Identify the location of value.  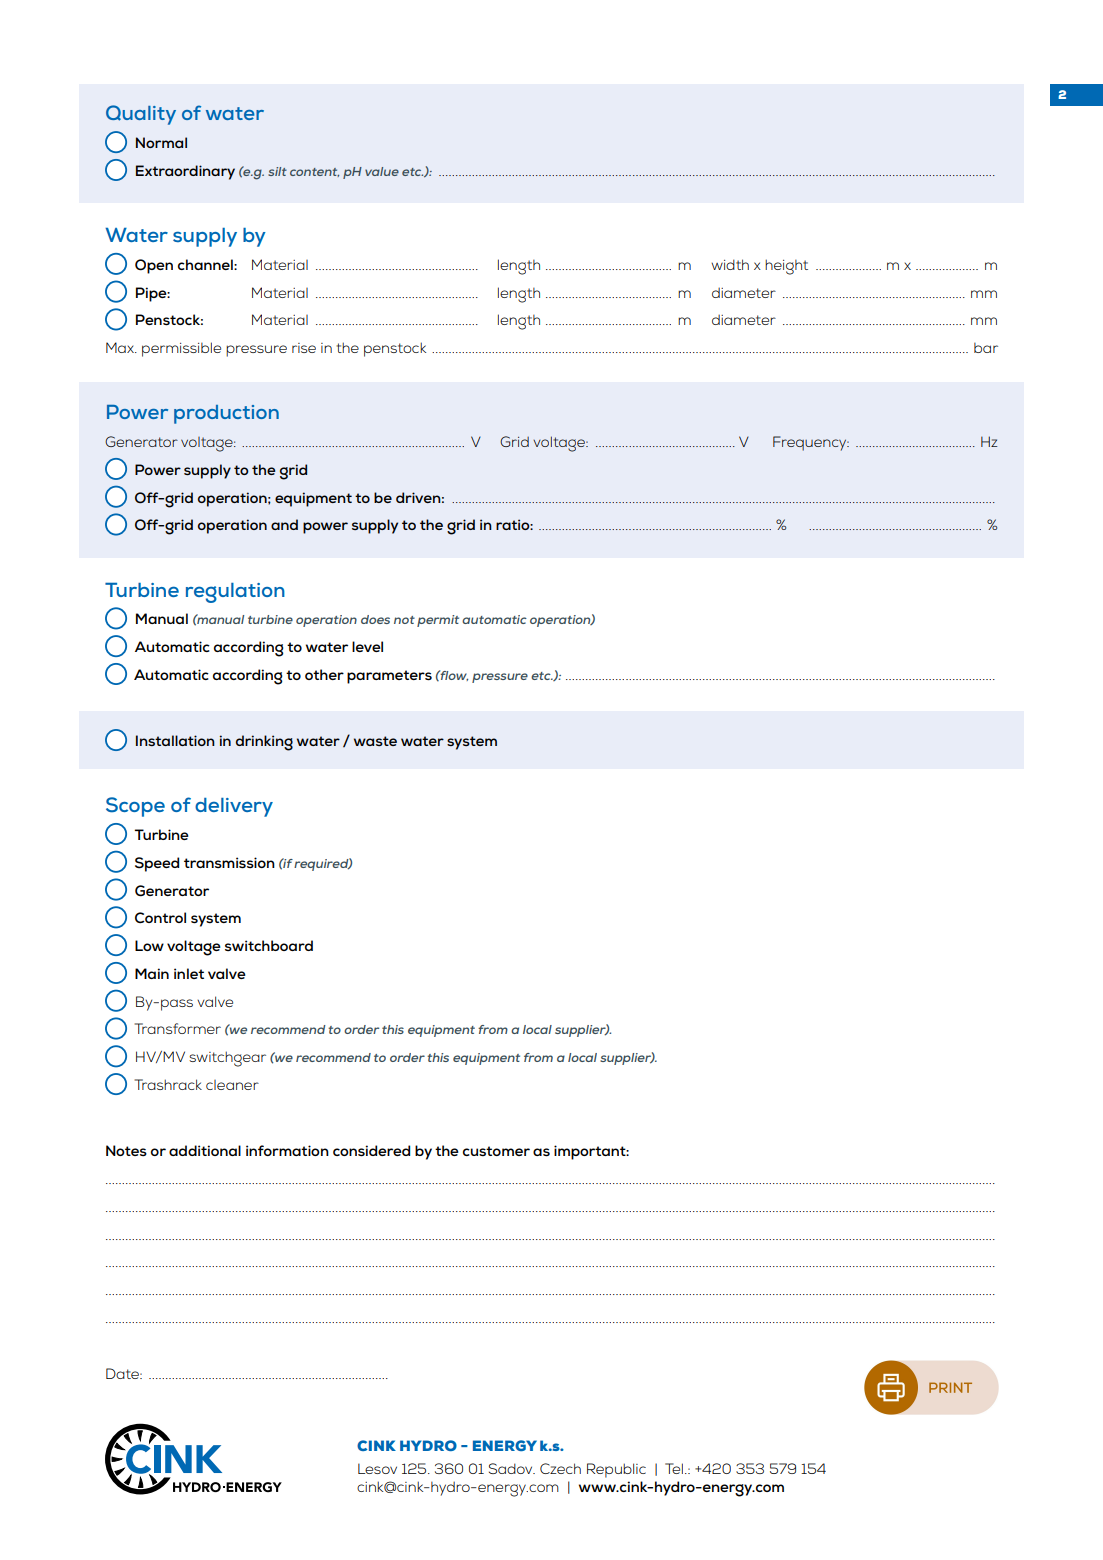
(382, 171).
